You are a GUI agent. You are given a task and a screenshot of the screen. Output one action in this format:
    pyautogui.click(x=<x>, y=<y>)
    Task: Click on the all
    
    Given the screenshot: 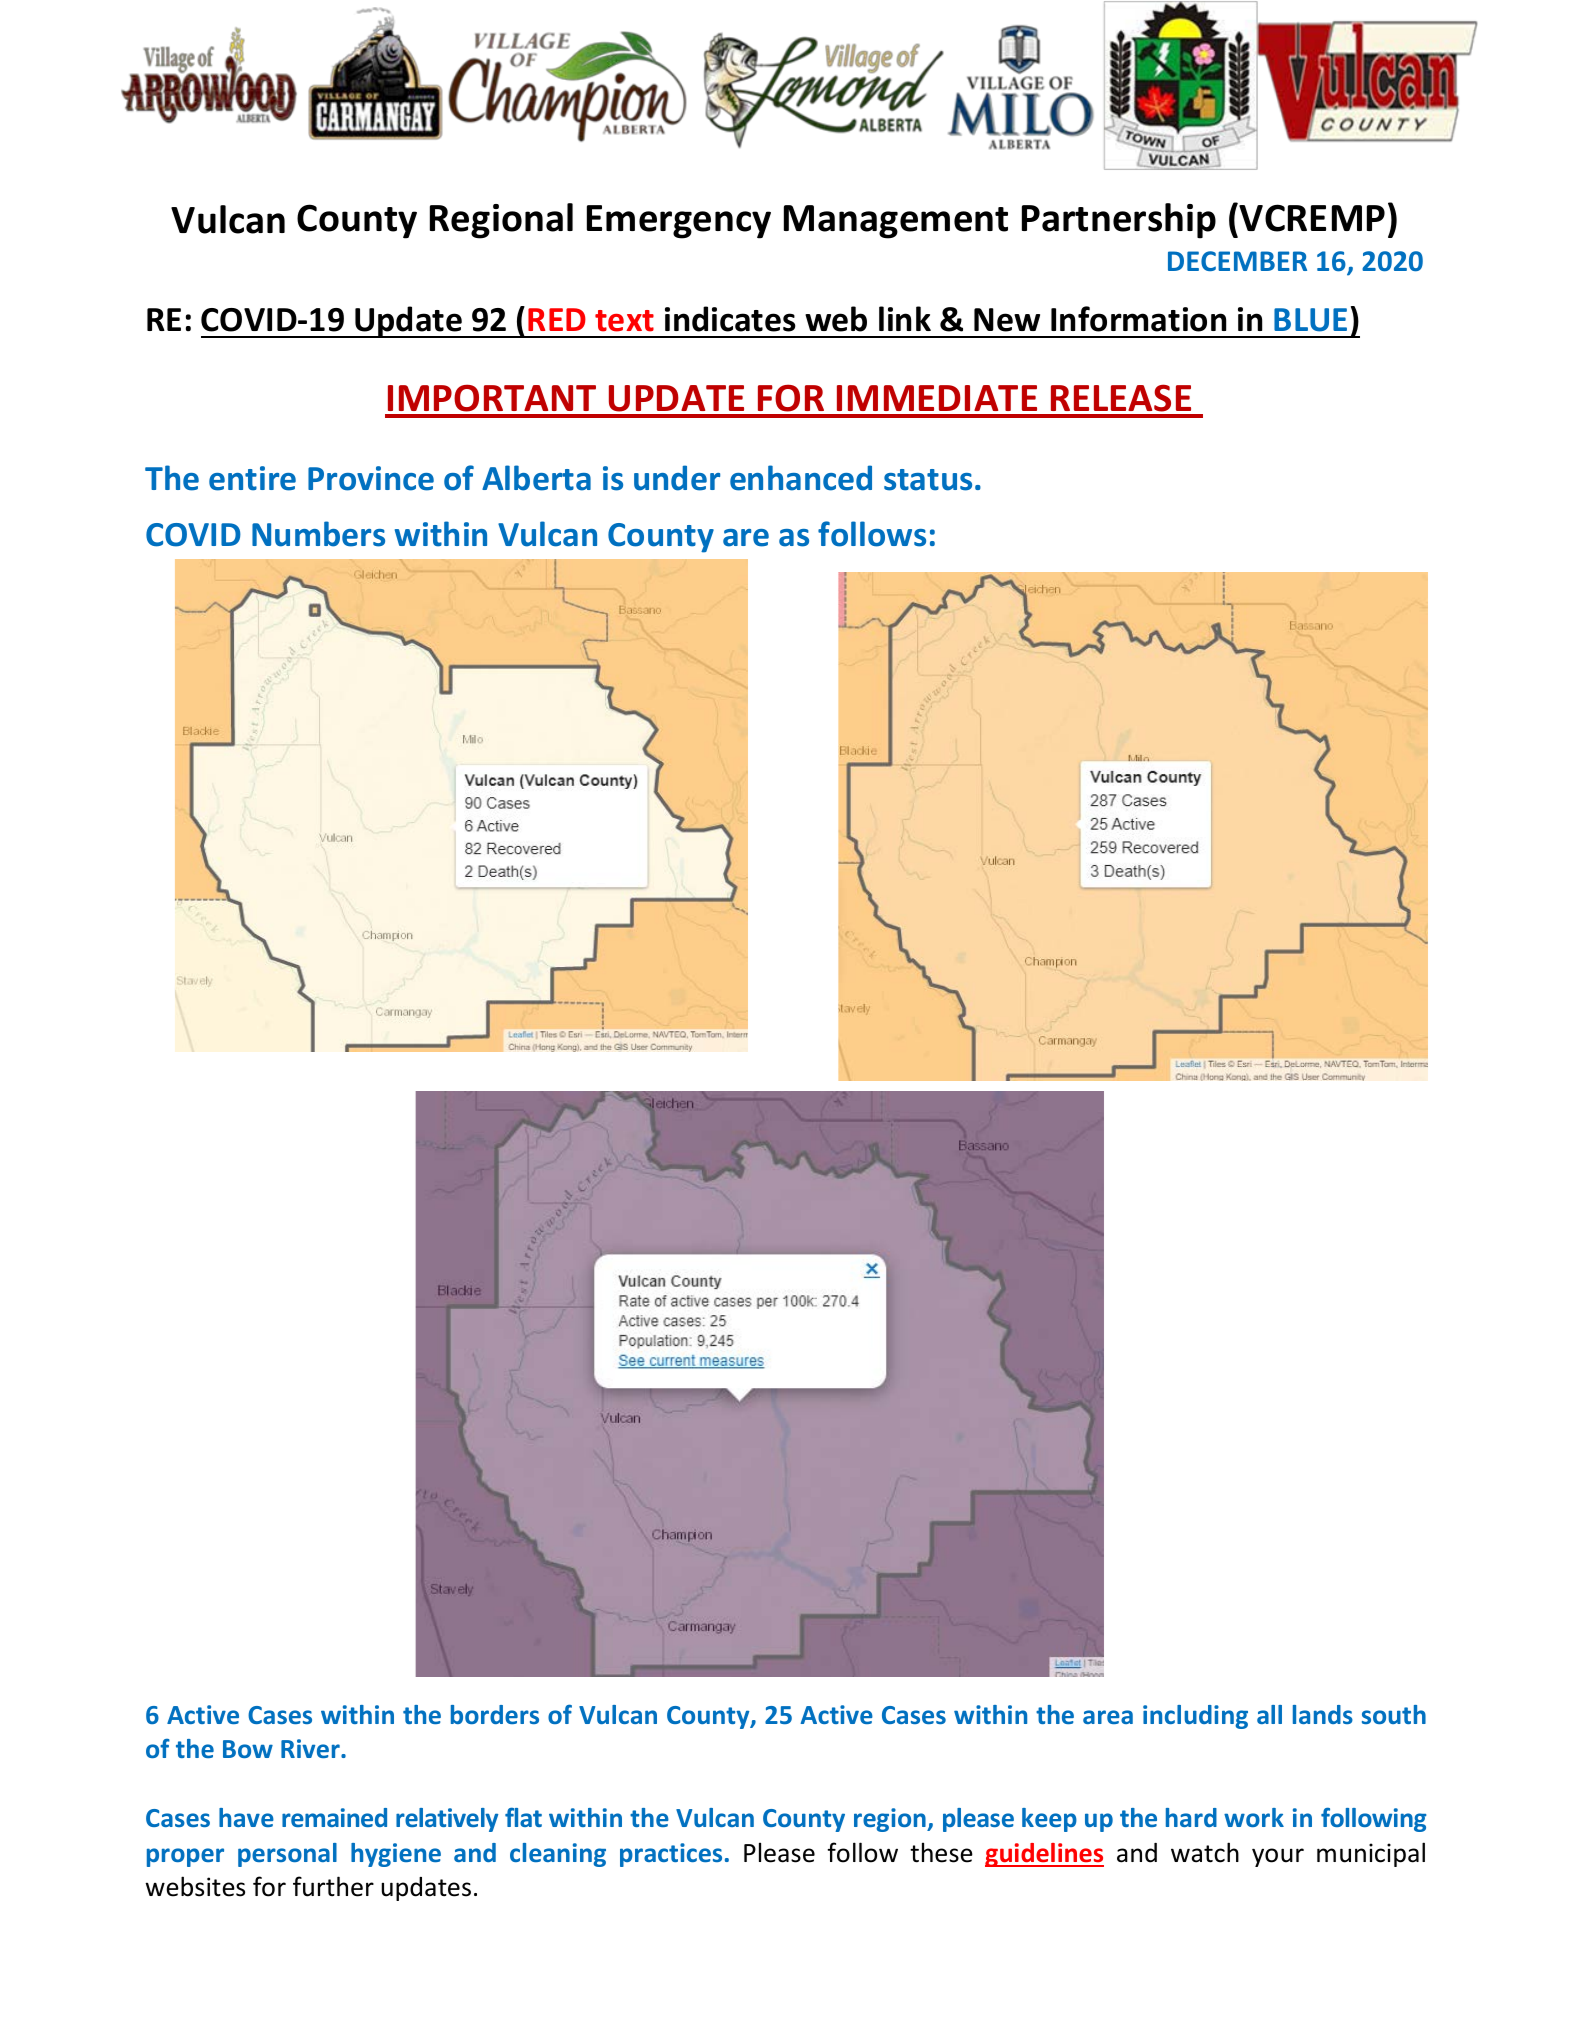 What is the action you would take?
    pyautogui.click(x=1269, y=1714)
